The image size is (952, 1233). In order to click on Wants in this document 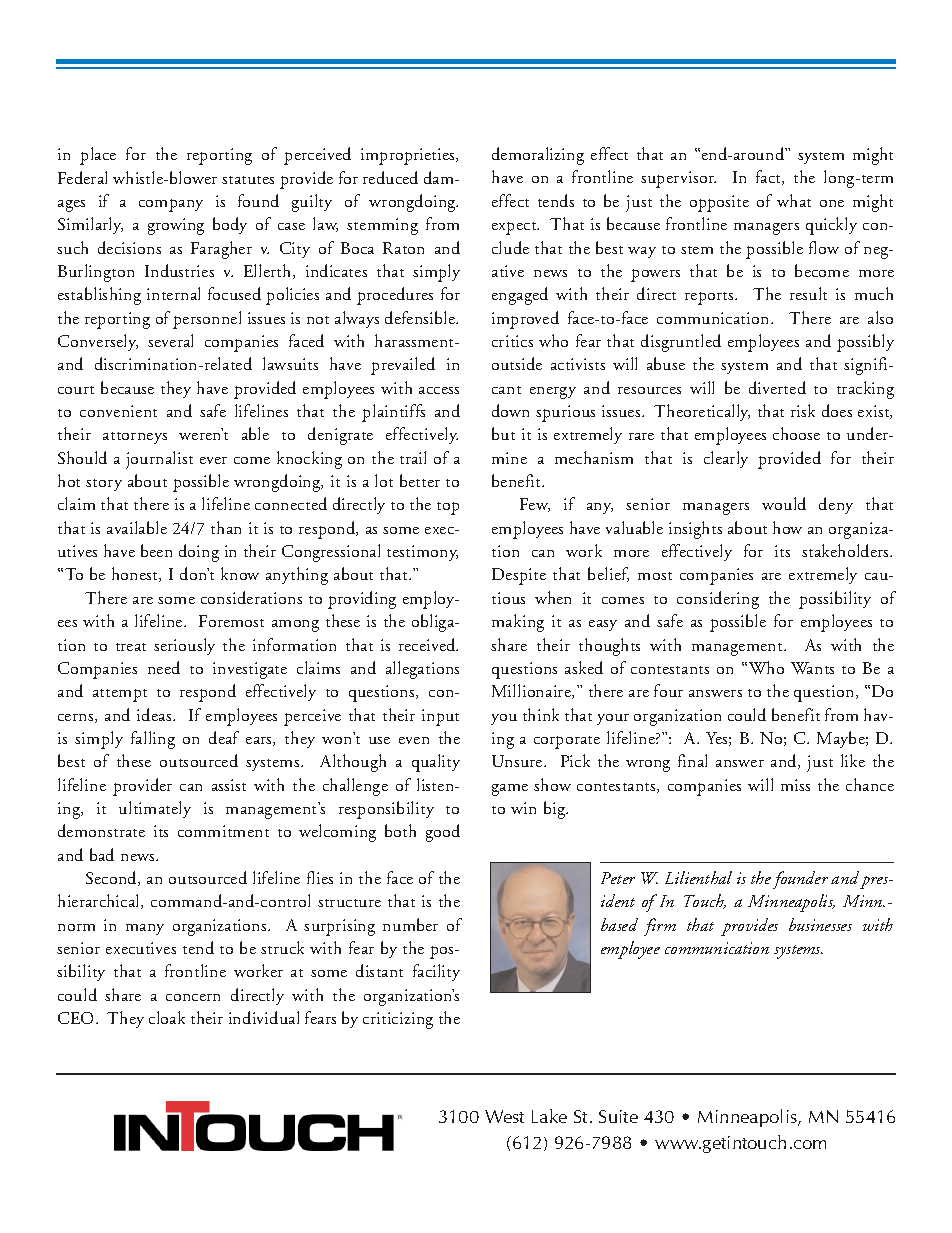, I will do `click(812, 668)`.
